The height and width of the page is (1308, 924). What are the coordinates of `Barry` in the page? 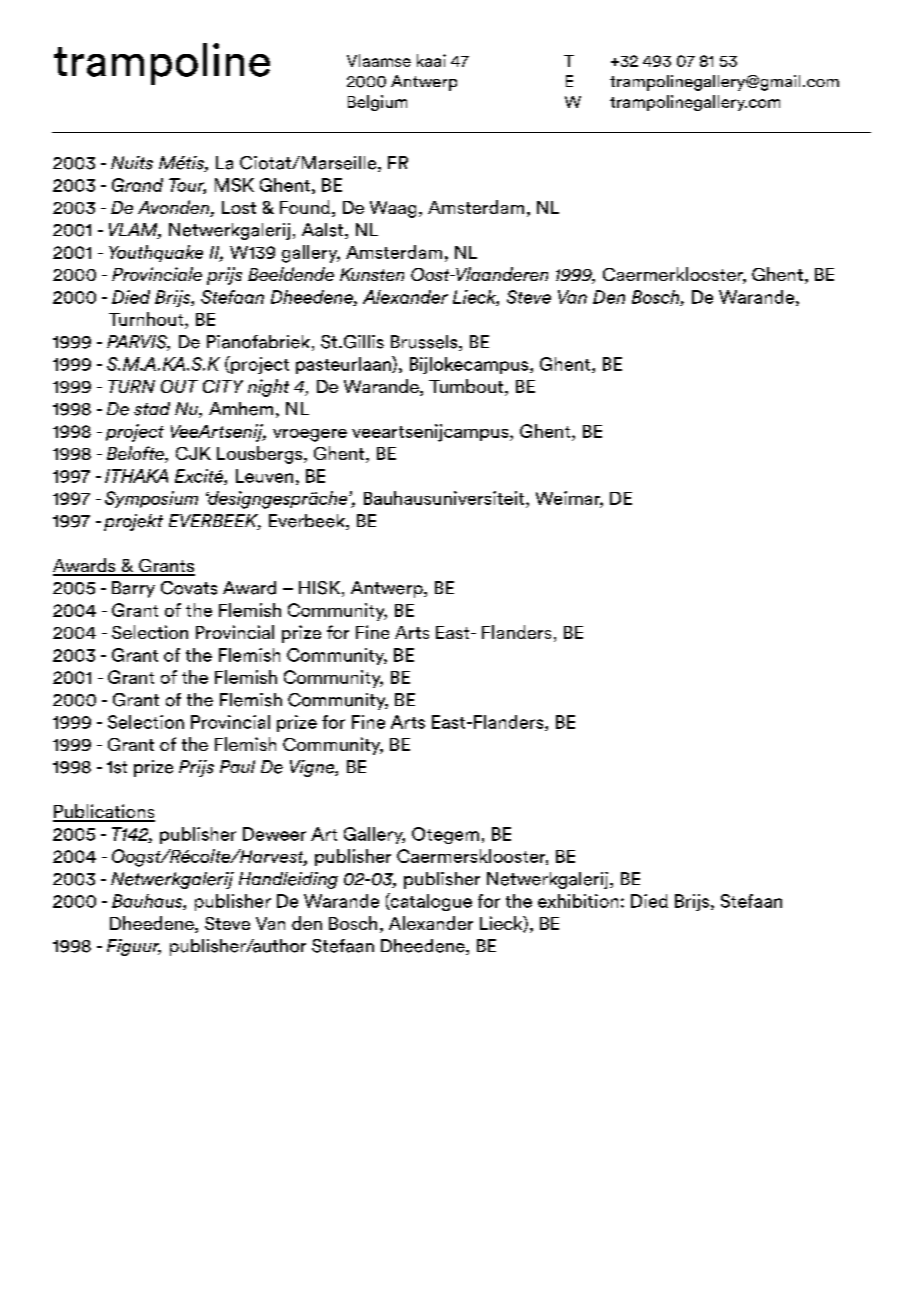 It's located at (133, 589).
